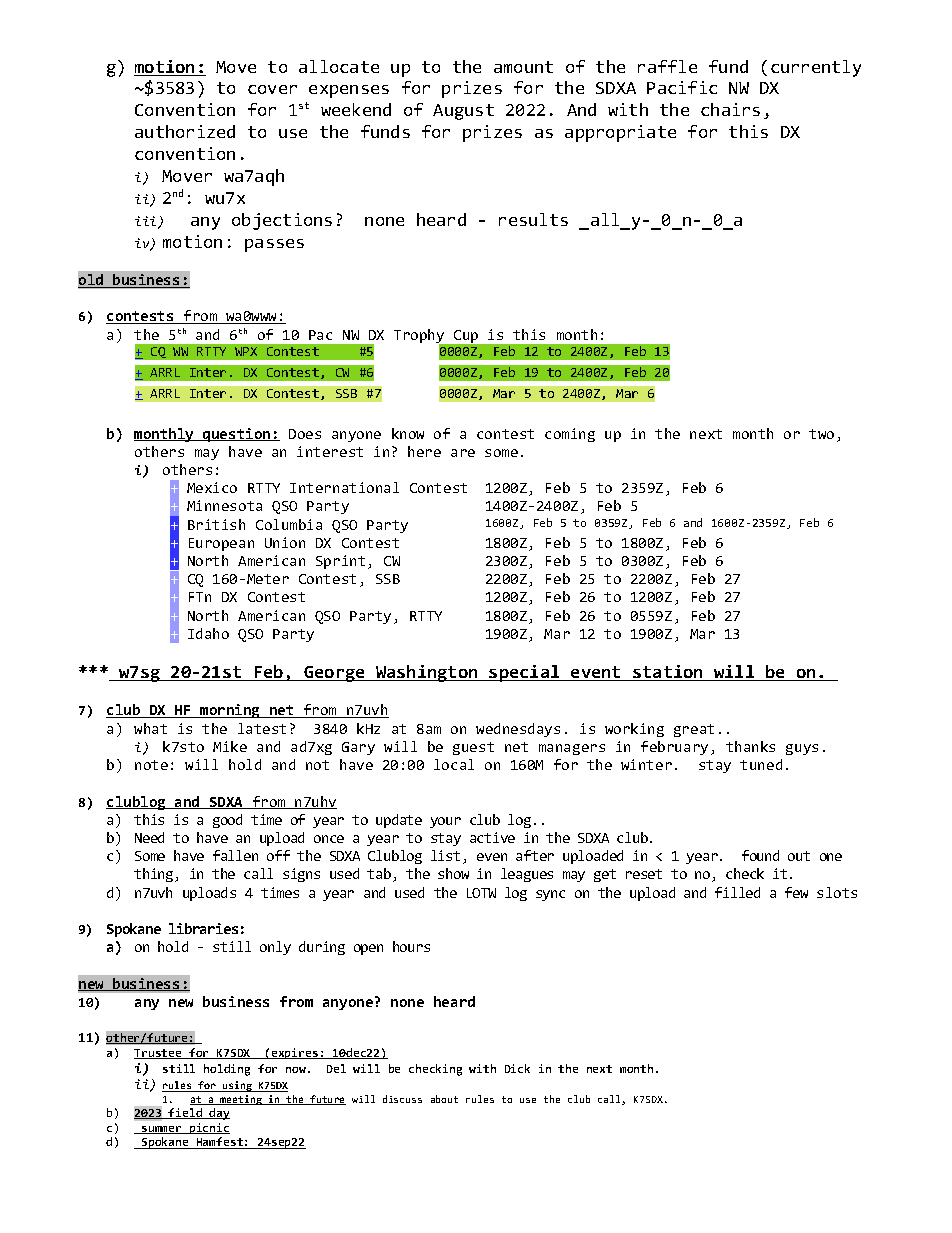 This document has width=952, height=1233. I want to click on August, so click(463, 112).
